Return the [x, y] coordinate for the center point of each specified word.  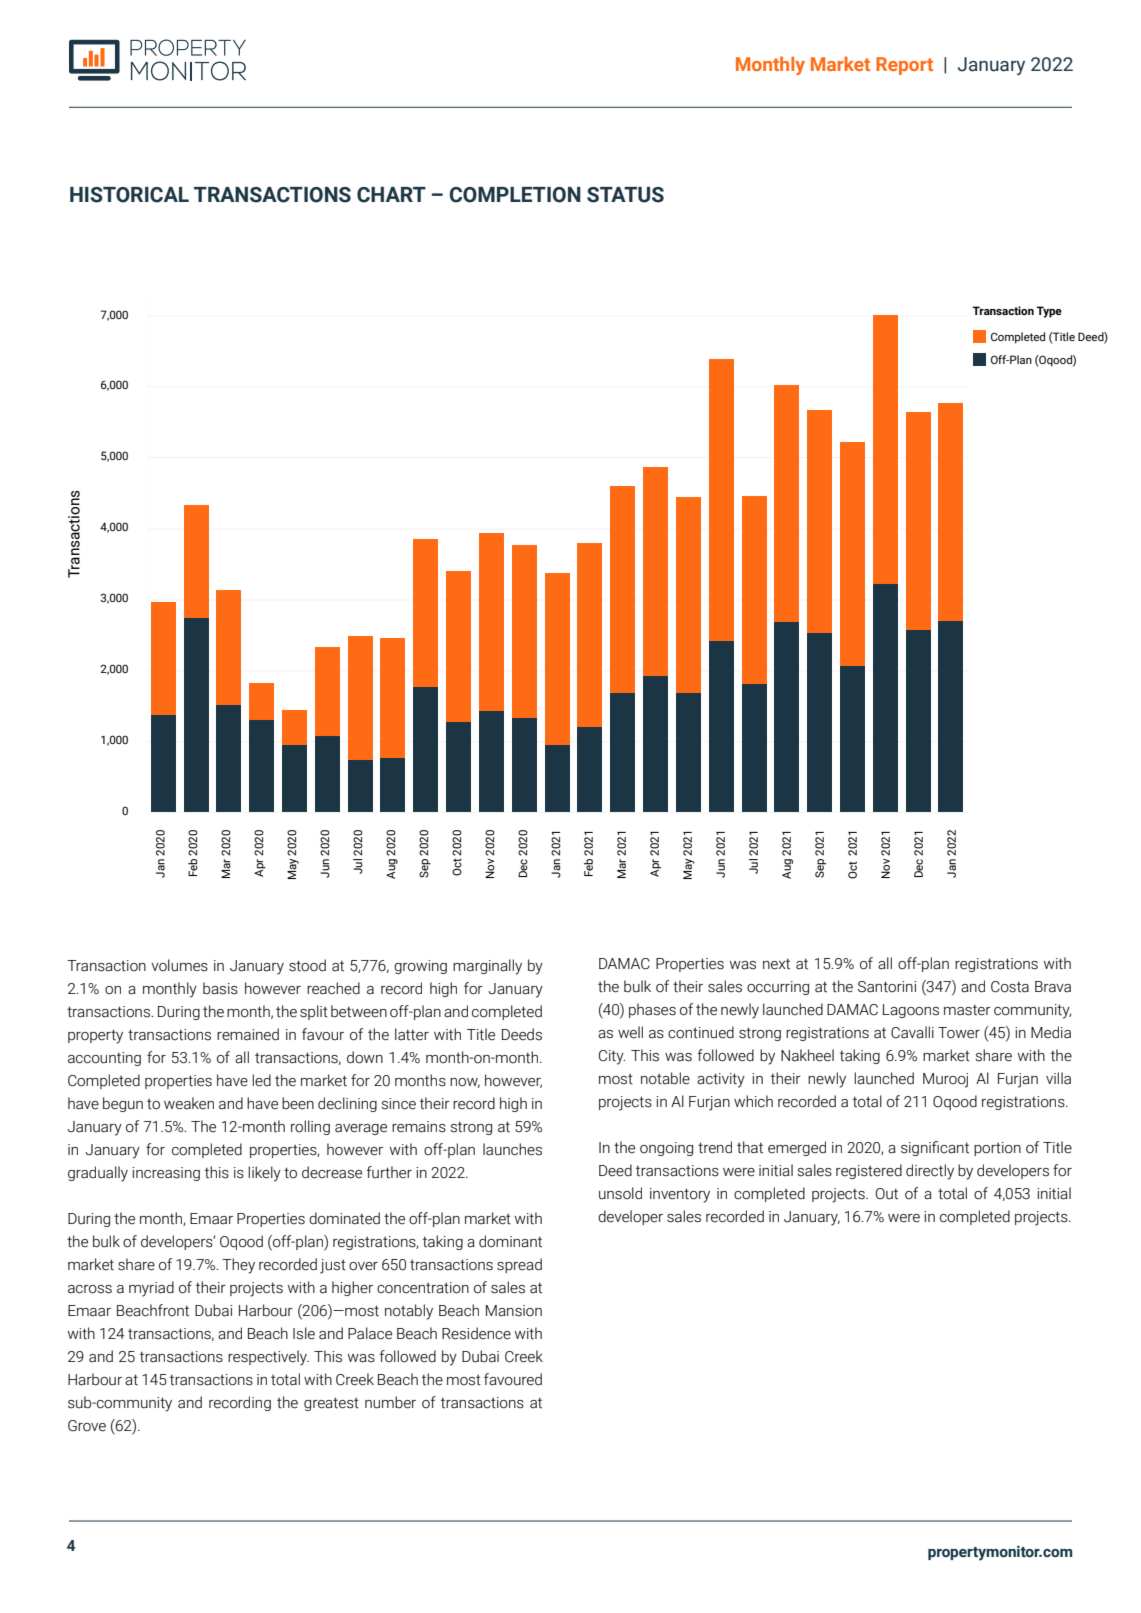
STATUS [625, 195]
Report [904, 66]
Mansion [514, 1311]
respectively [268, 1358]
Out [887, 1194]
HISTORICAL [129, 195]
